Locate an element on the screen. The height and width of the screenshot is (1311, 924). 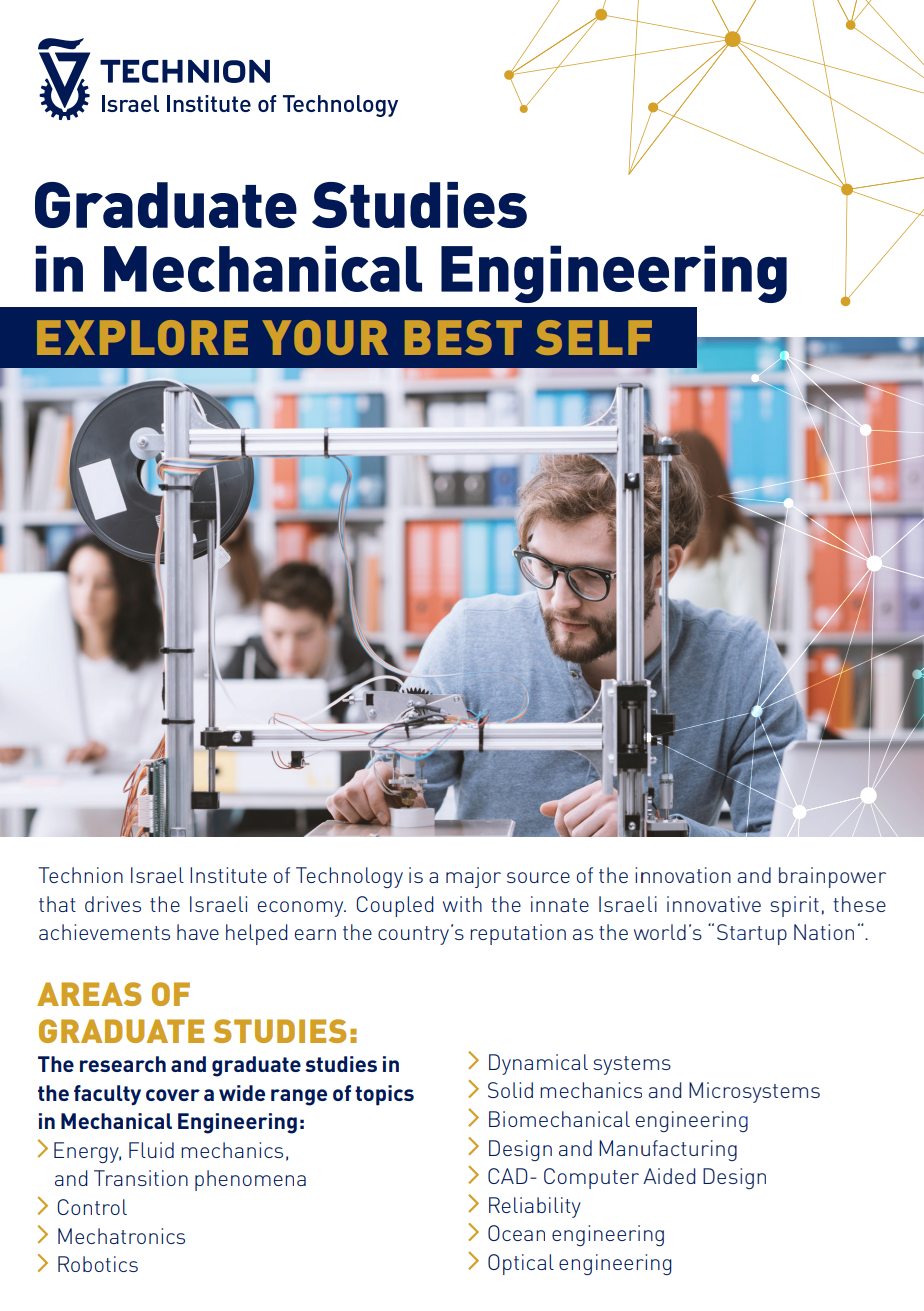
brainpower is located at coordinates (832, 877).
